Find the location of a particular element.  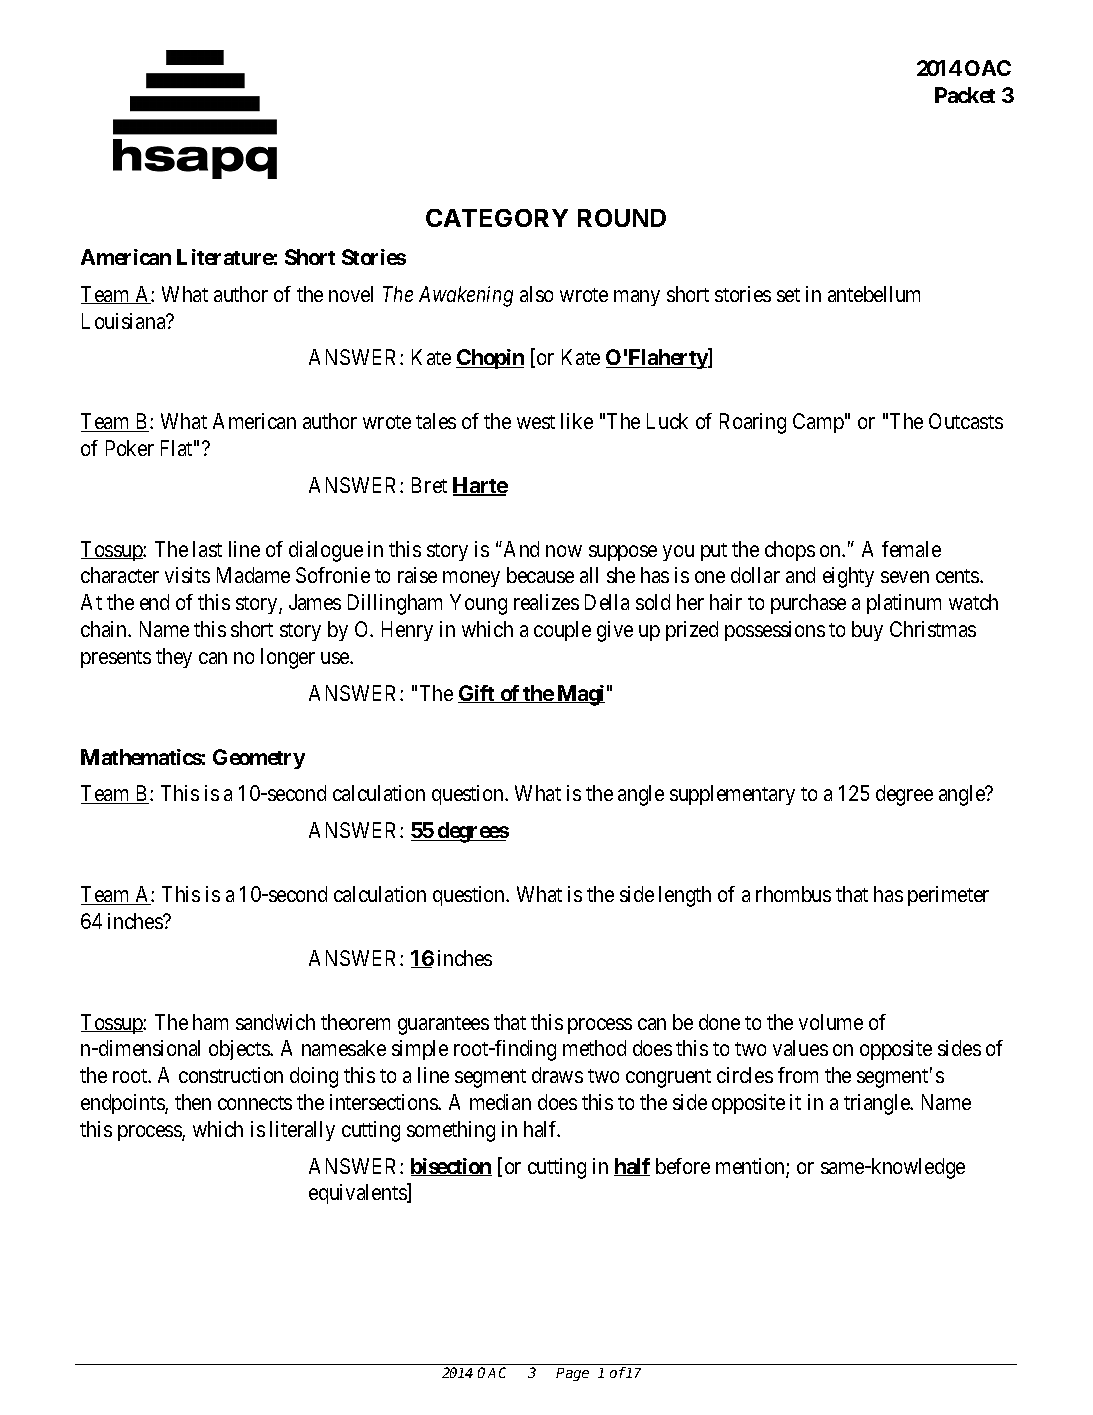

length is located at coordinates (685, 896).
